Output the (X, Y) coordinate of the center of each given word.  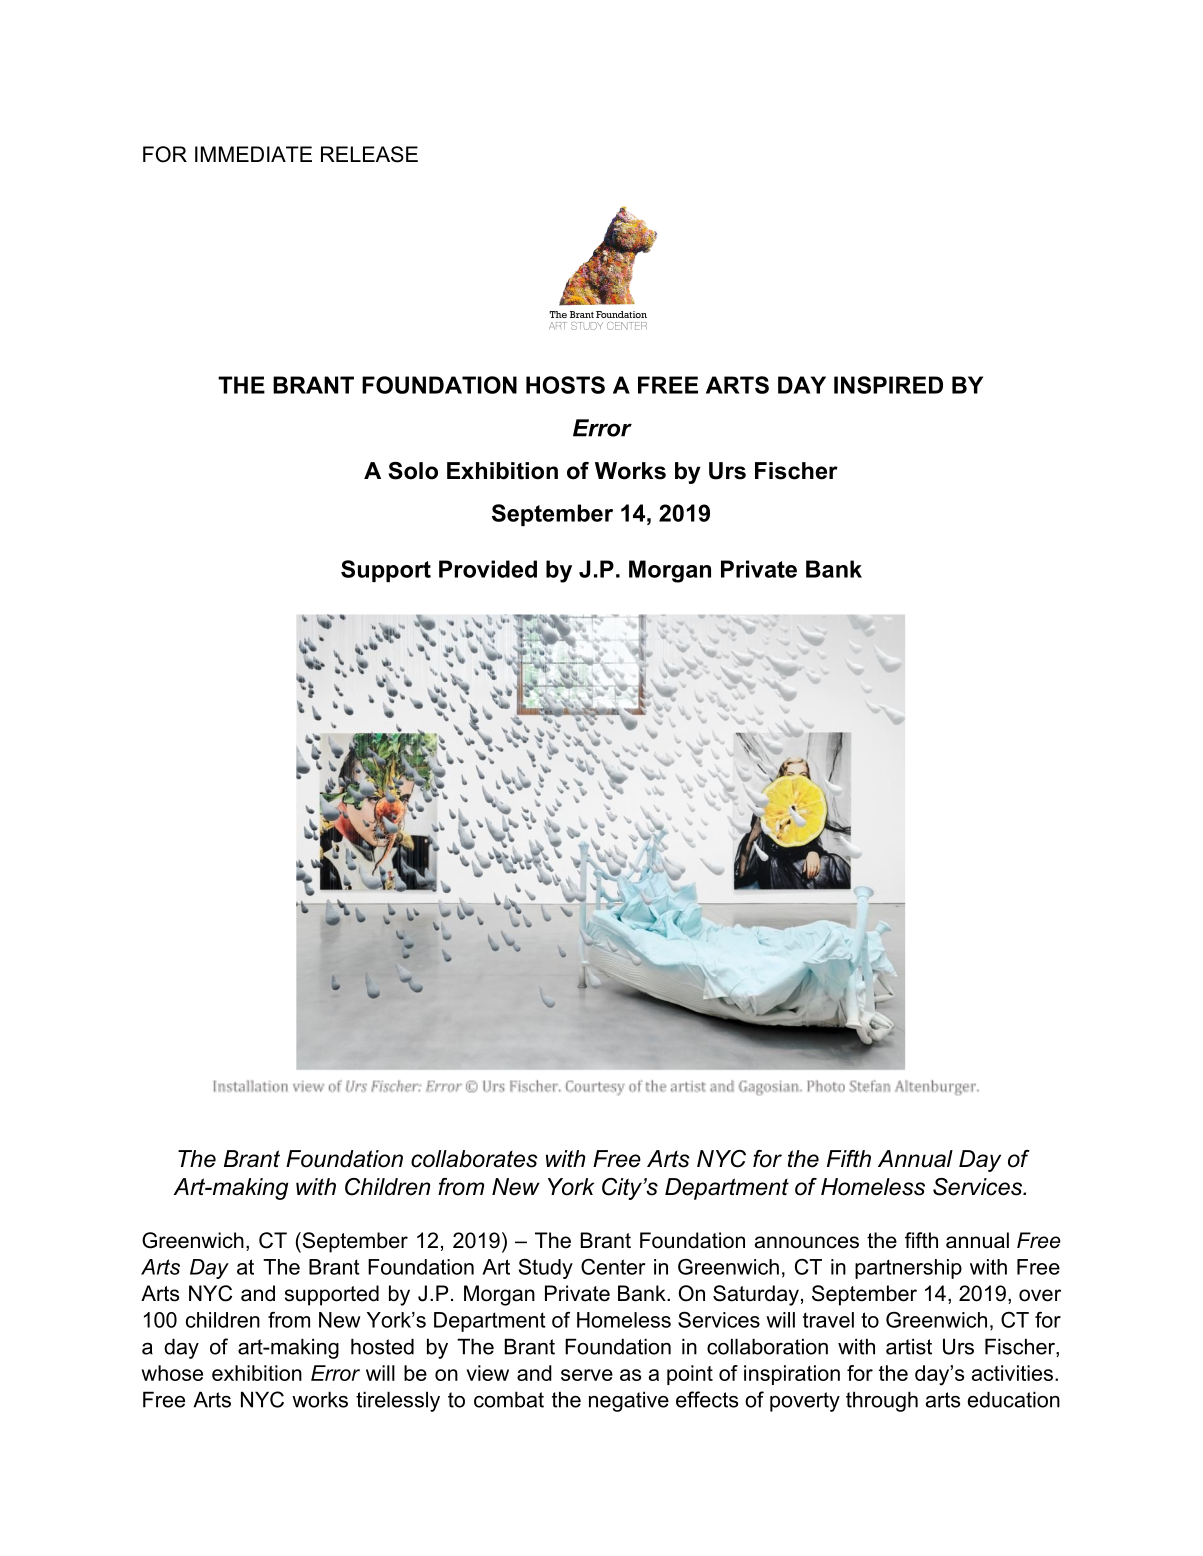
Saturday (756, 1295)
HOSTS (565, 385)
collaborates (474, 1159)
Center (613, 1267)
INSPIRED (888, 385)
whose (172, 1373)
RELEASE (369, 154)
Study (546, 1269)
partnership (908, 1269)
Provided (488, 569)
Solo (413, 471)
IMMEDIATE (253, 154)
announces (807, 1242)
